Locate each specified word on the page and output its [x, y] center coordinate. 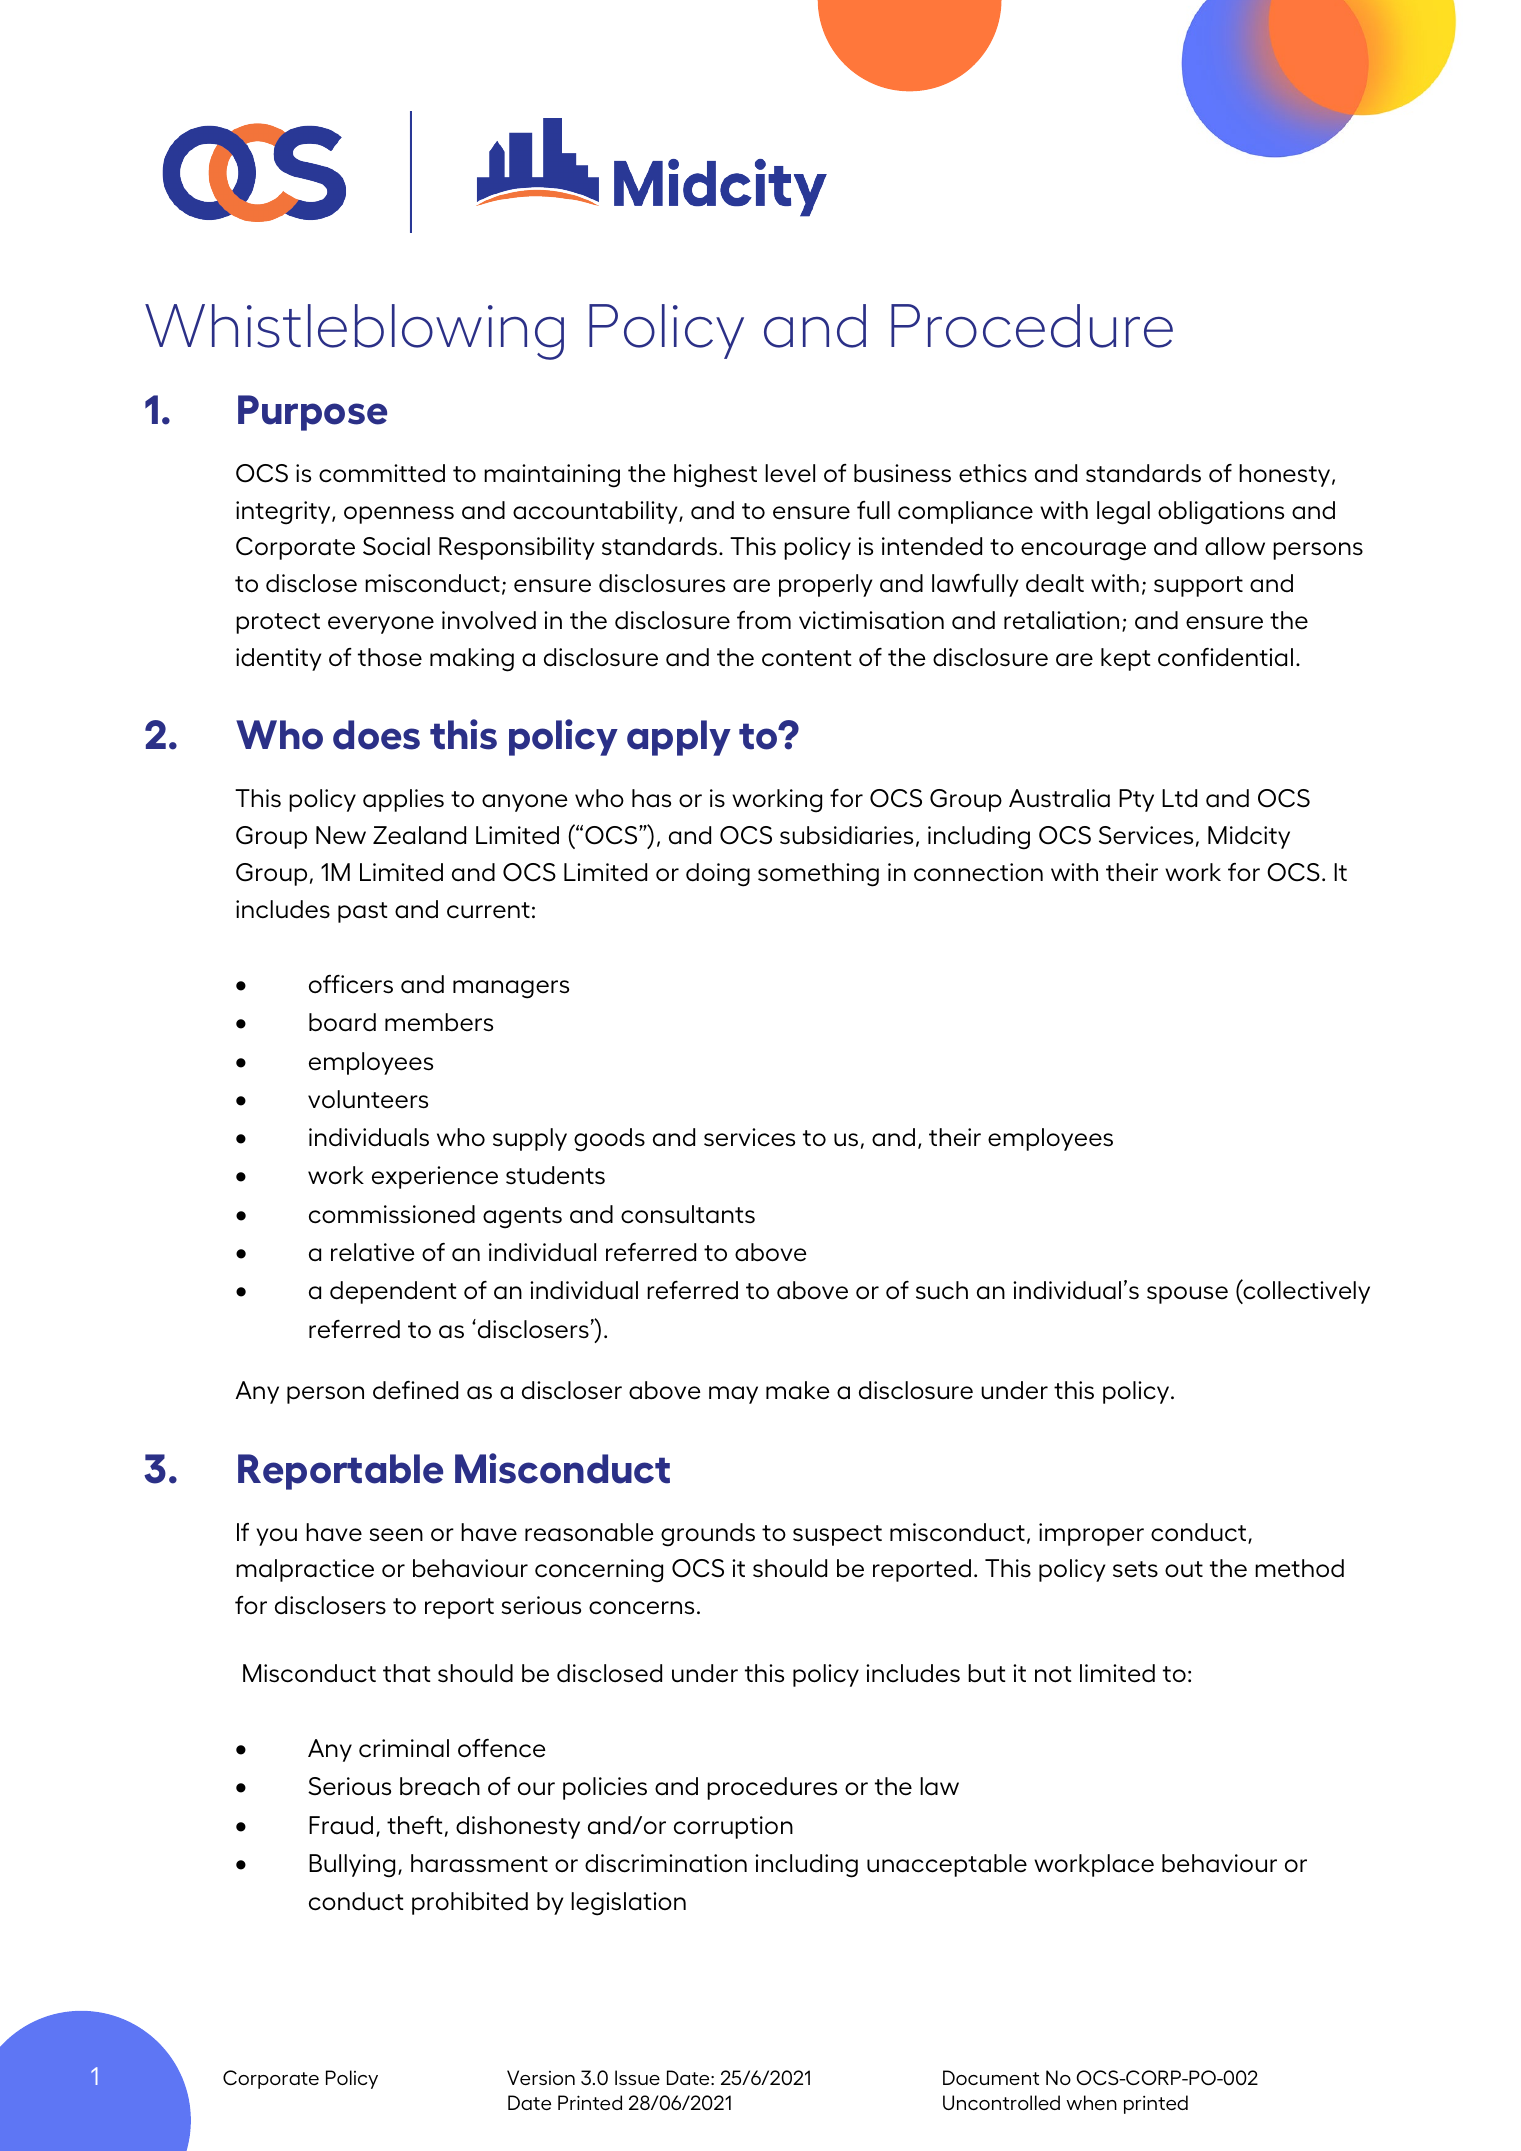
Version [541, 2077]
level [790, 473]
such [942, 1290]
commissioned [392, 1214]
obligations [1221, 513]
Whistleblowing [354, 332]
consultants [688, 1214]
